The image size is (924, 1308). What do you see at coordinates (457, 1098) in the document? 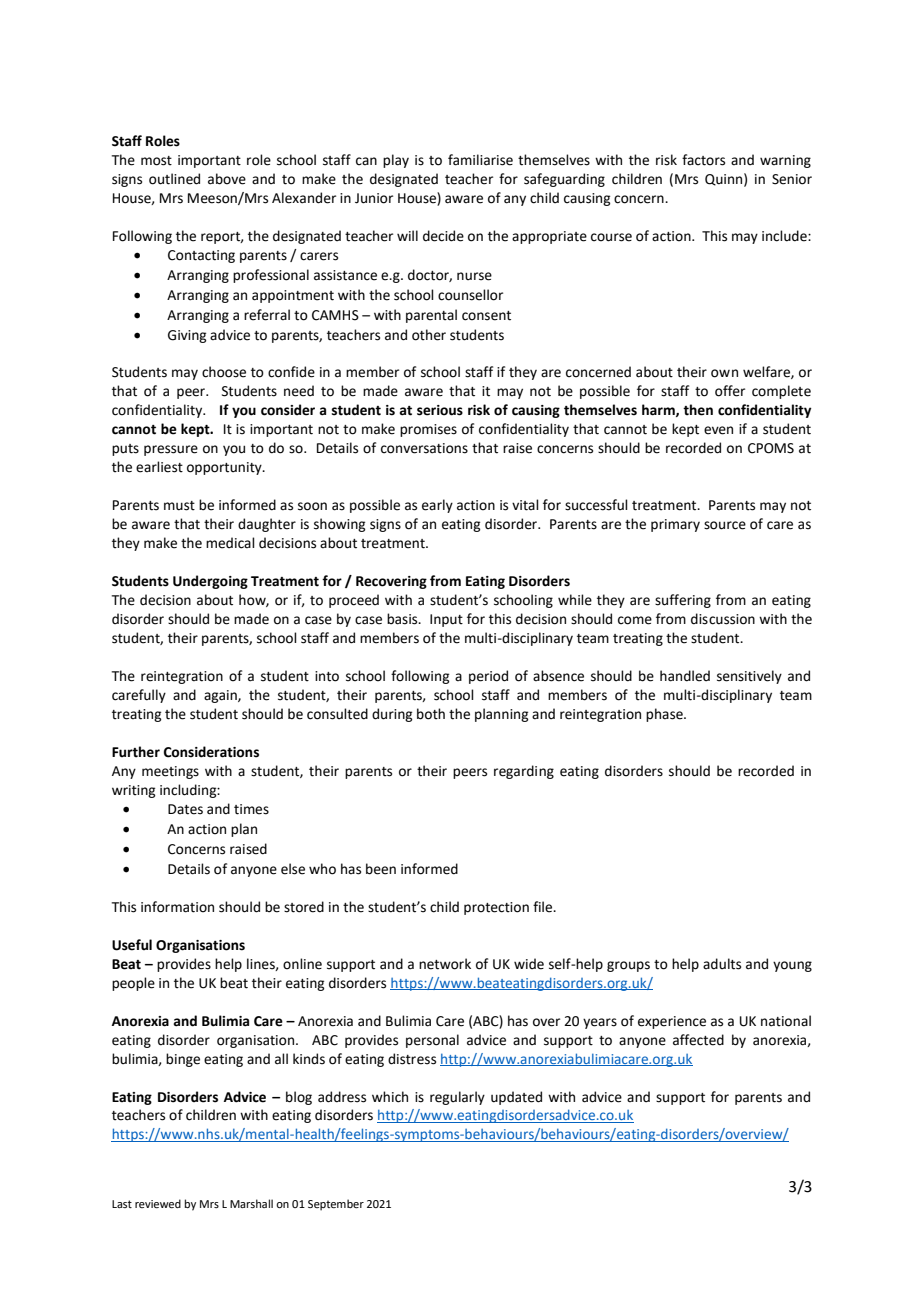
I see `regularly` at bounding box center [457, 1098].
